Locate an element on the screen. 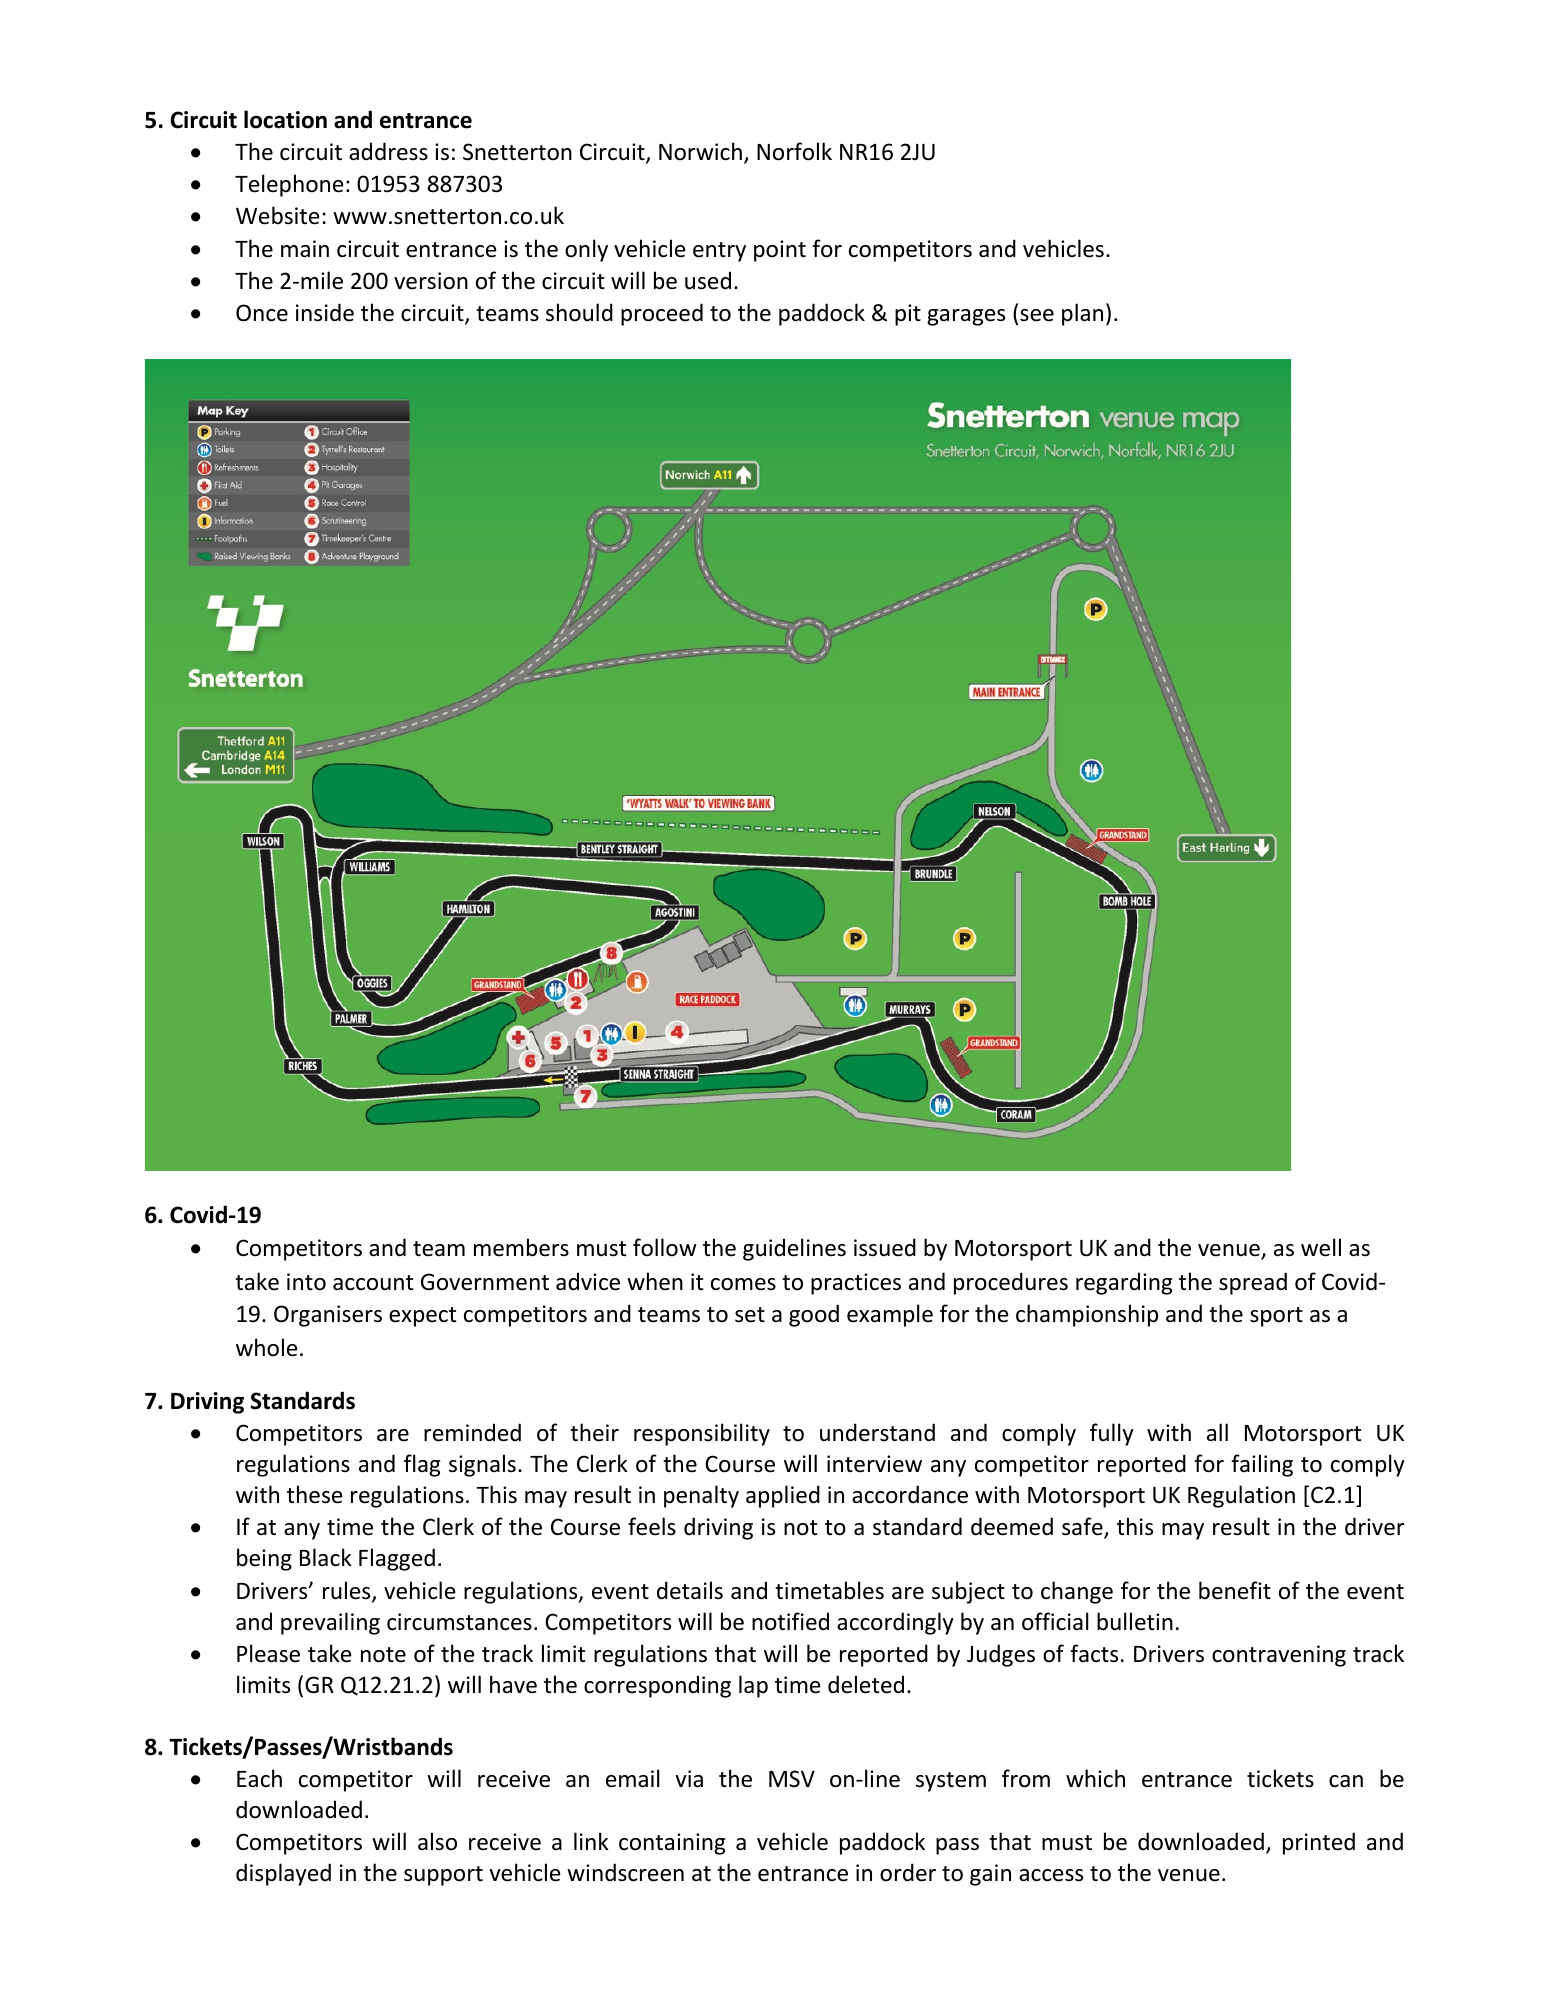 The height and width of the screenshot is (2003, 1547). account is located at coordinates (373, 1283).
